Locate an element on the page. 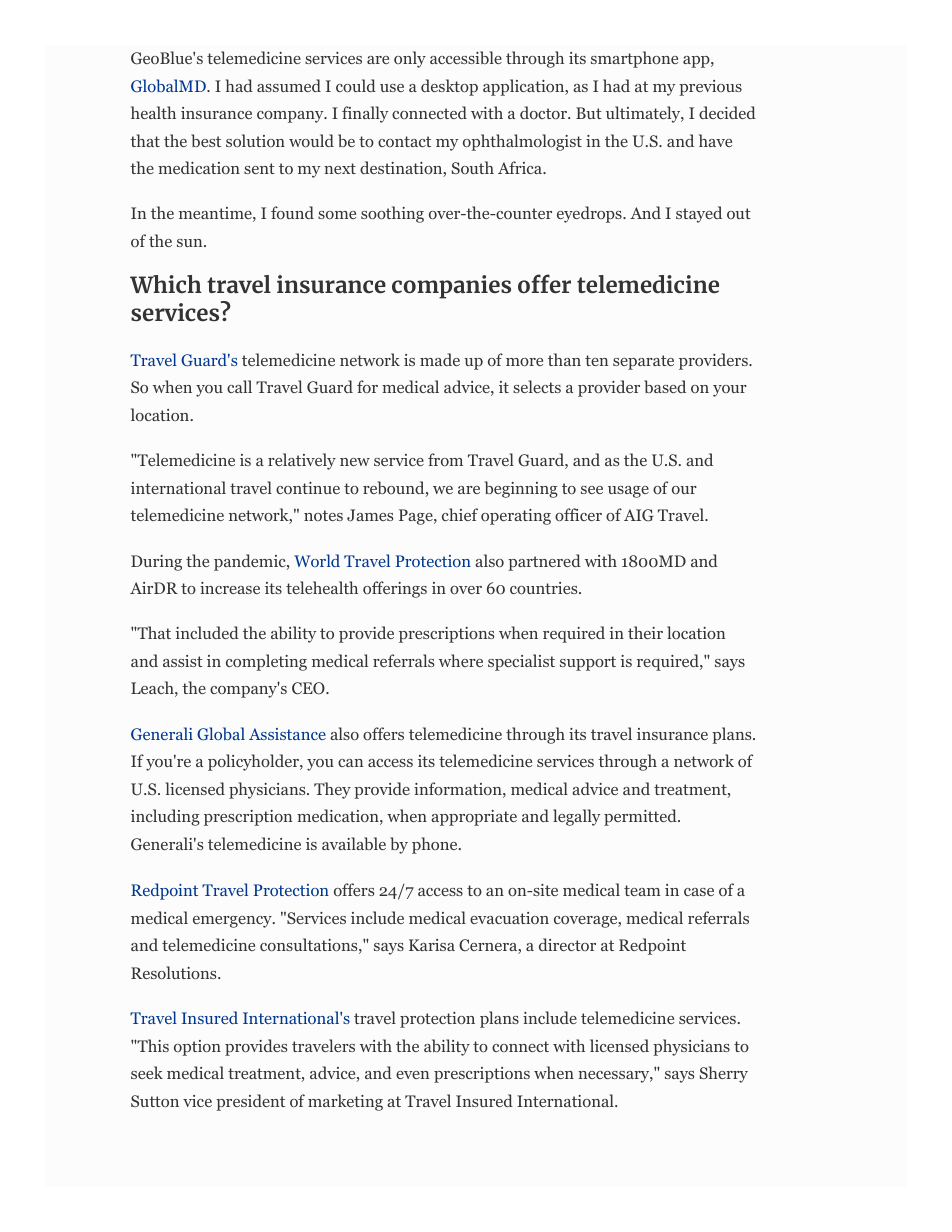  Page is located at coordinates (417, 517).
